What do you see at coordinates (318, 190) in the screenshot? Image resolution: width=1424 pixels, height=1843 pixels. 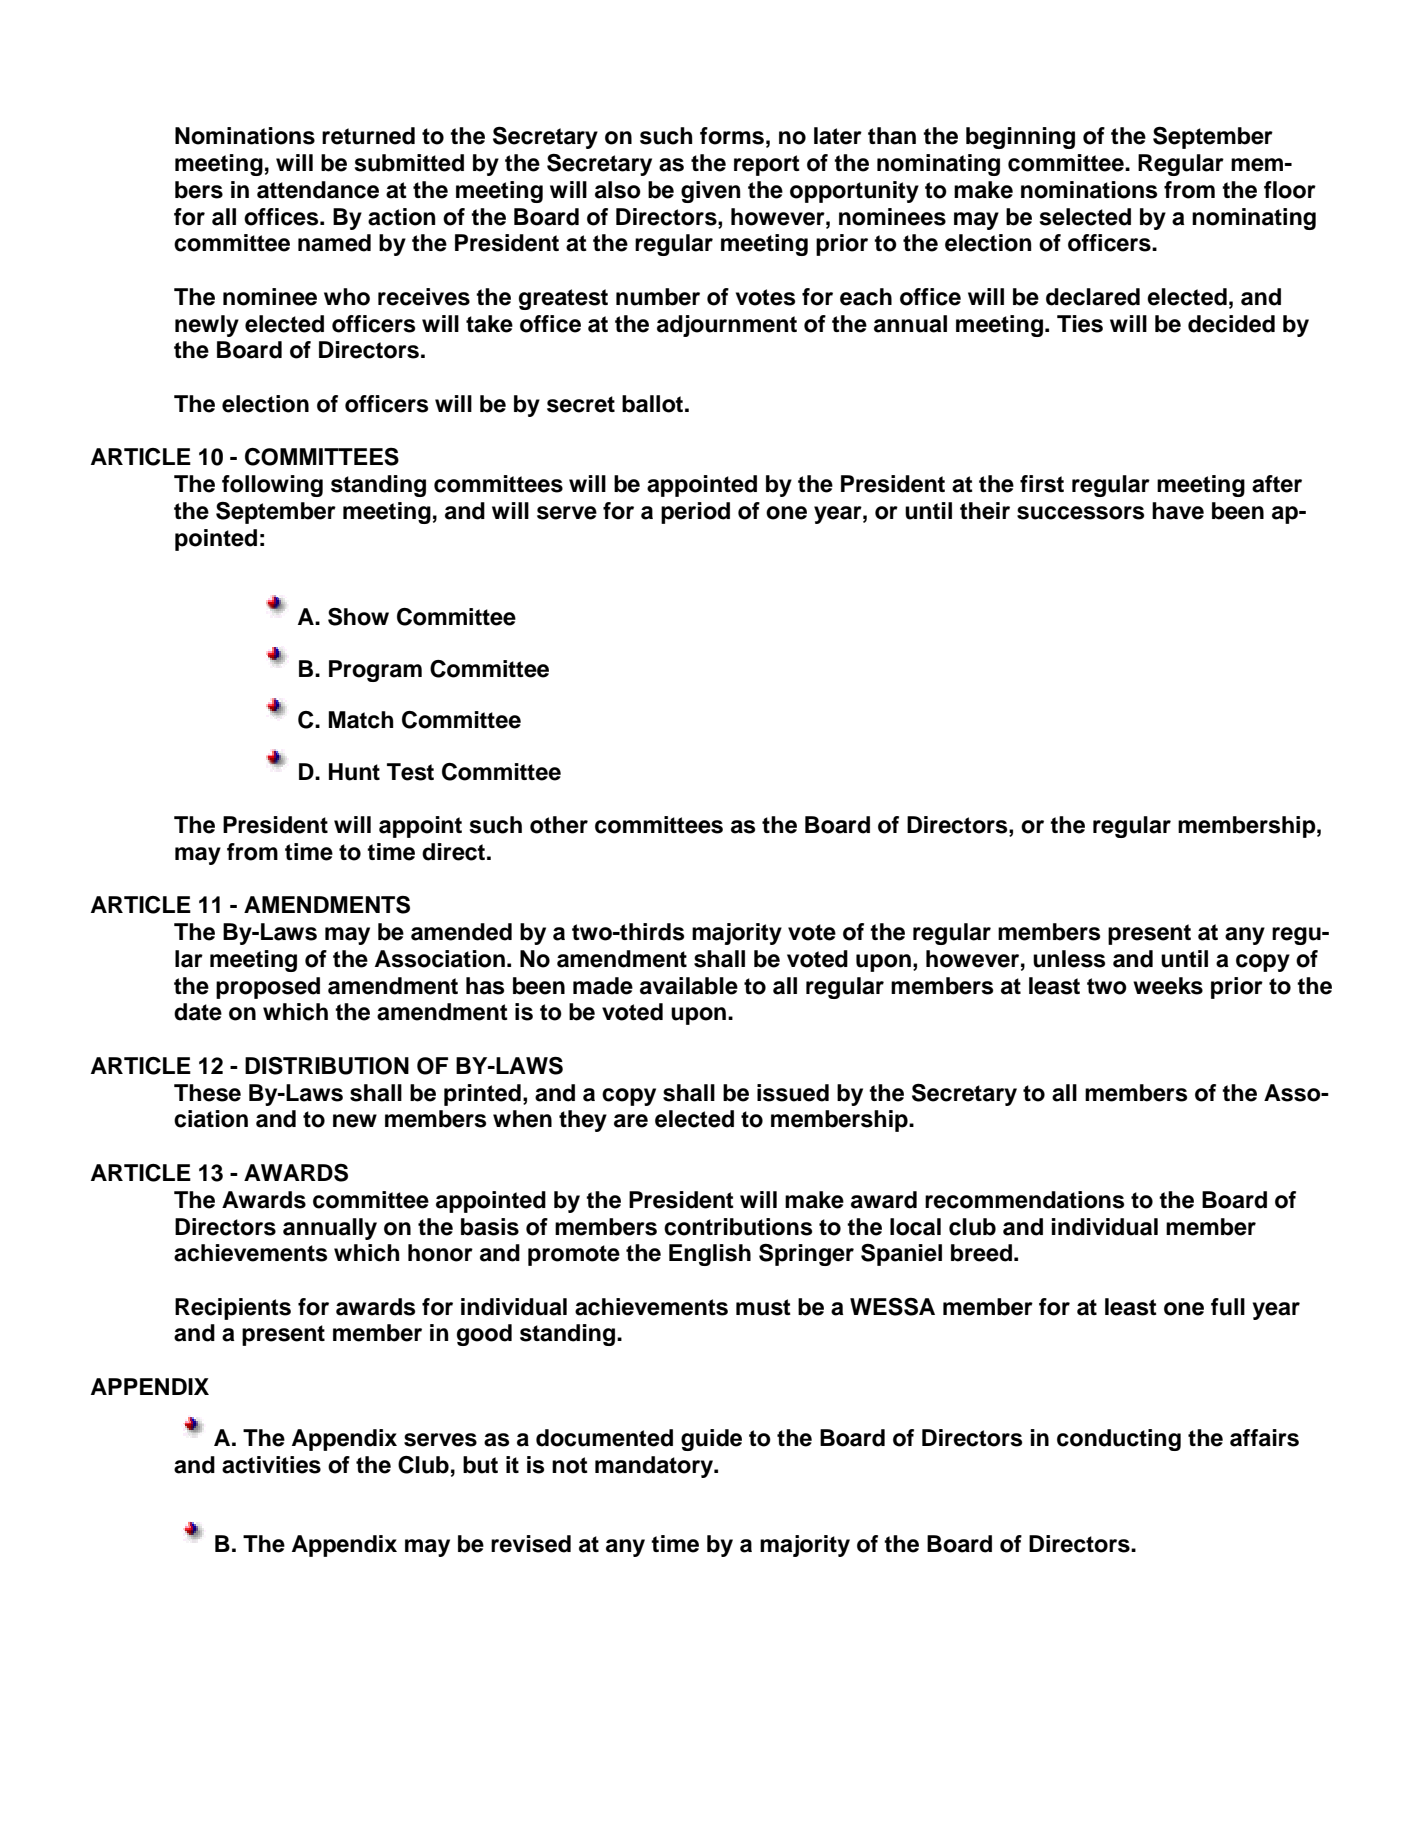 I see `attendance` at bounding box center [318, 190].
